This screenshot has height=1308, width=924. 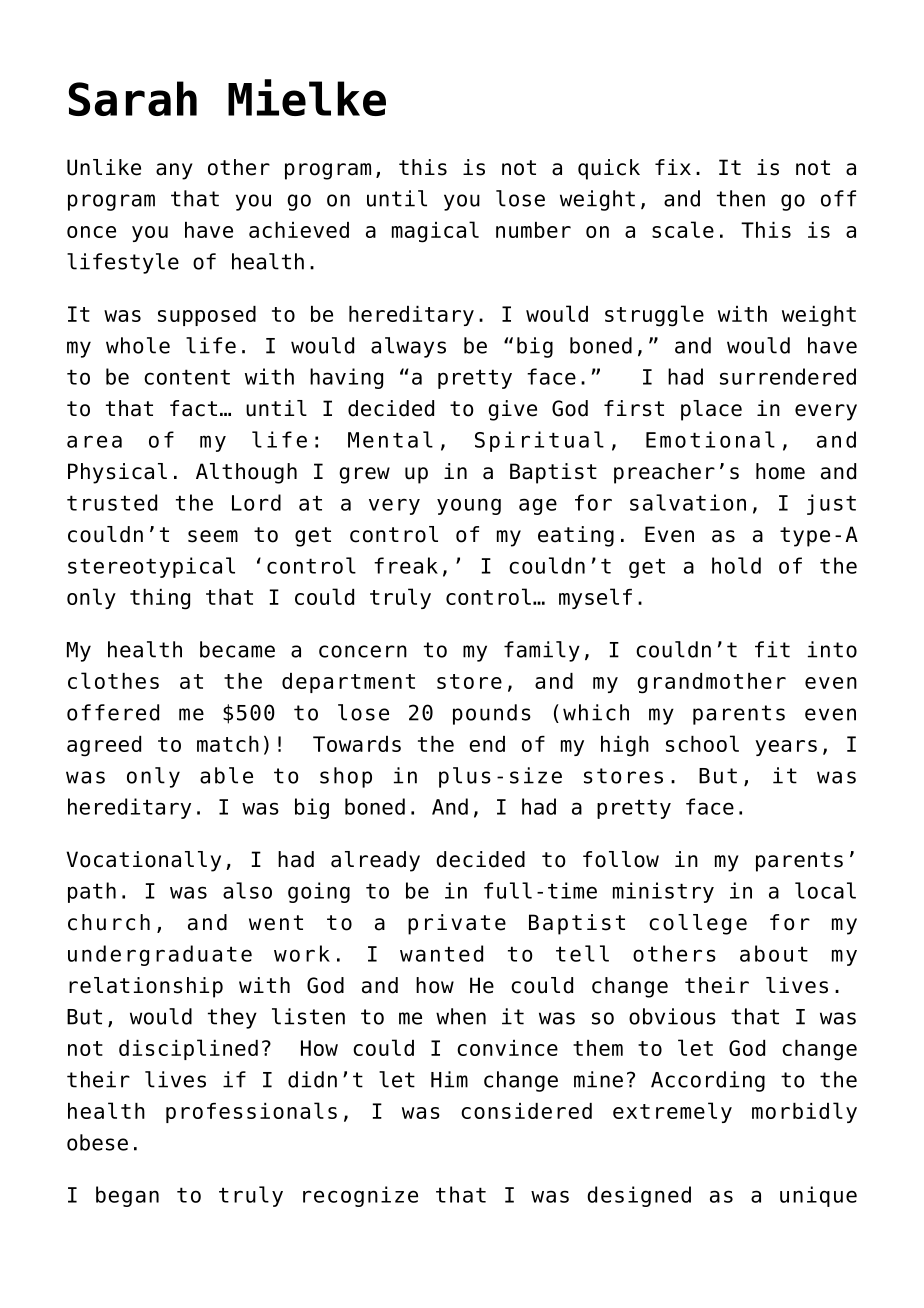 What do you see at coordinates (698, 924) in the screenshot?
I see `college` at bounding box center [698, 924].
